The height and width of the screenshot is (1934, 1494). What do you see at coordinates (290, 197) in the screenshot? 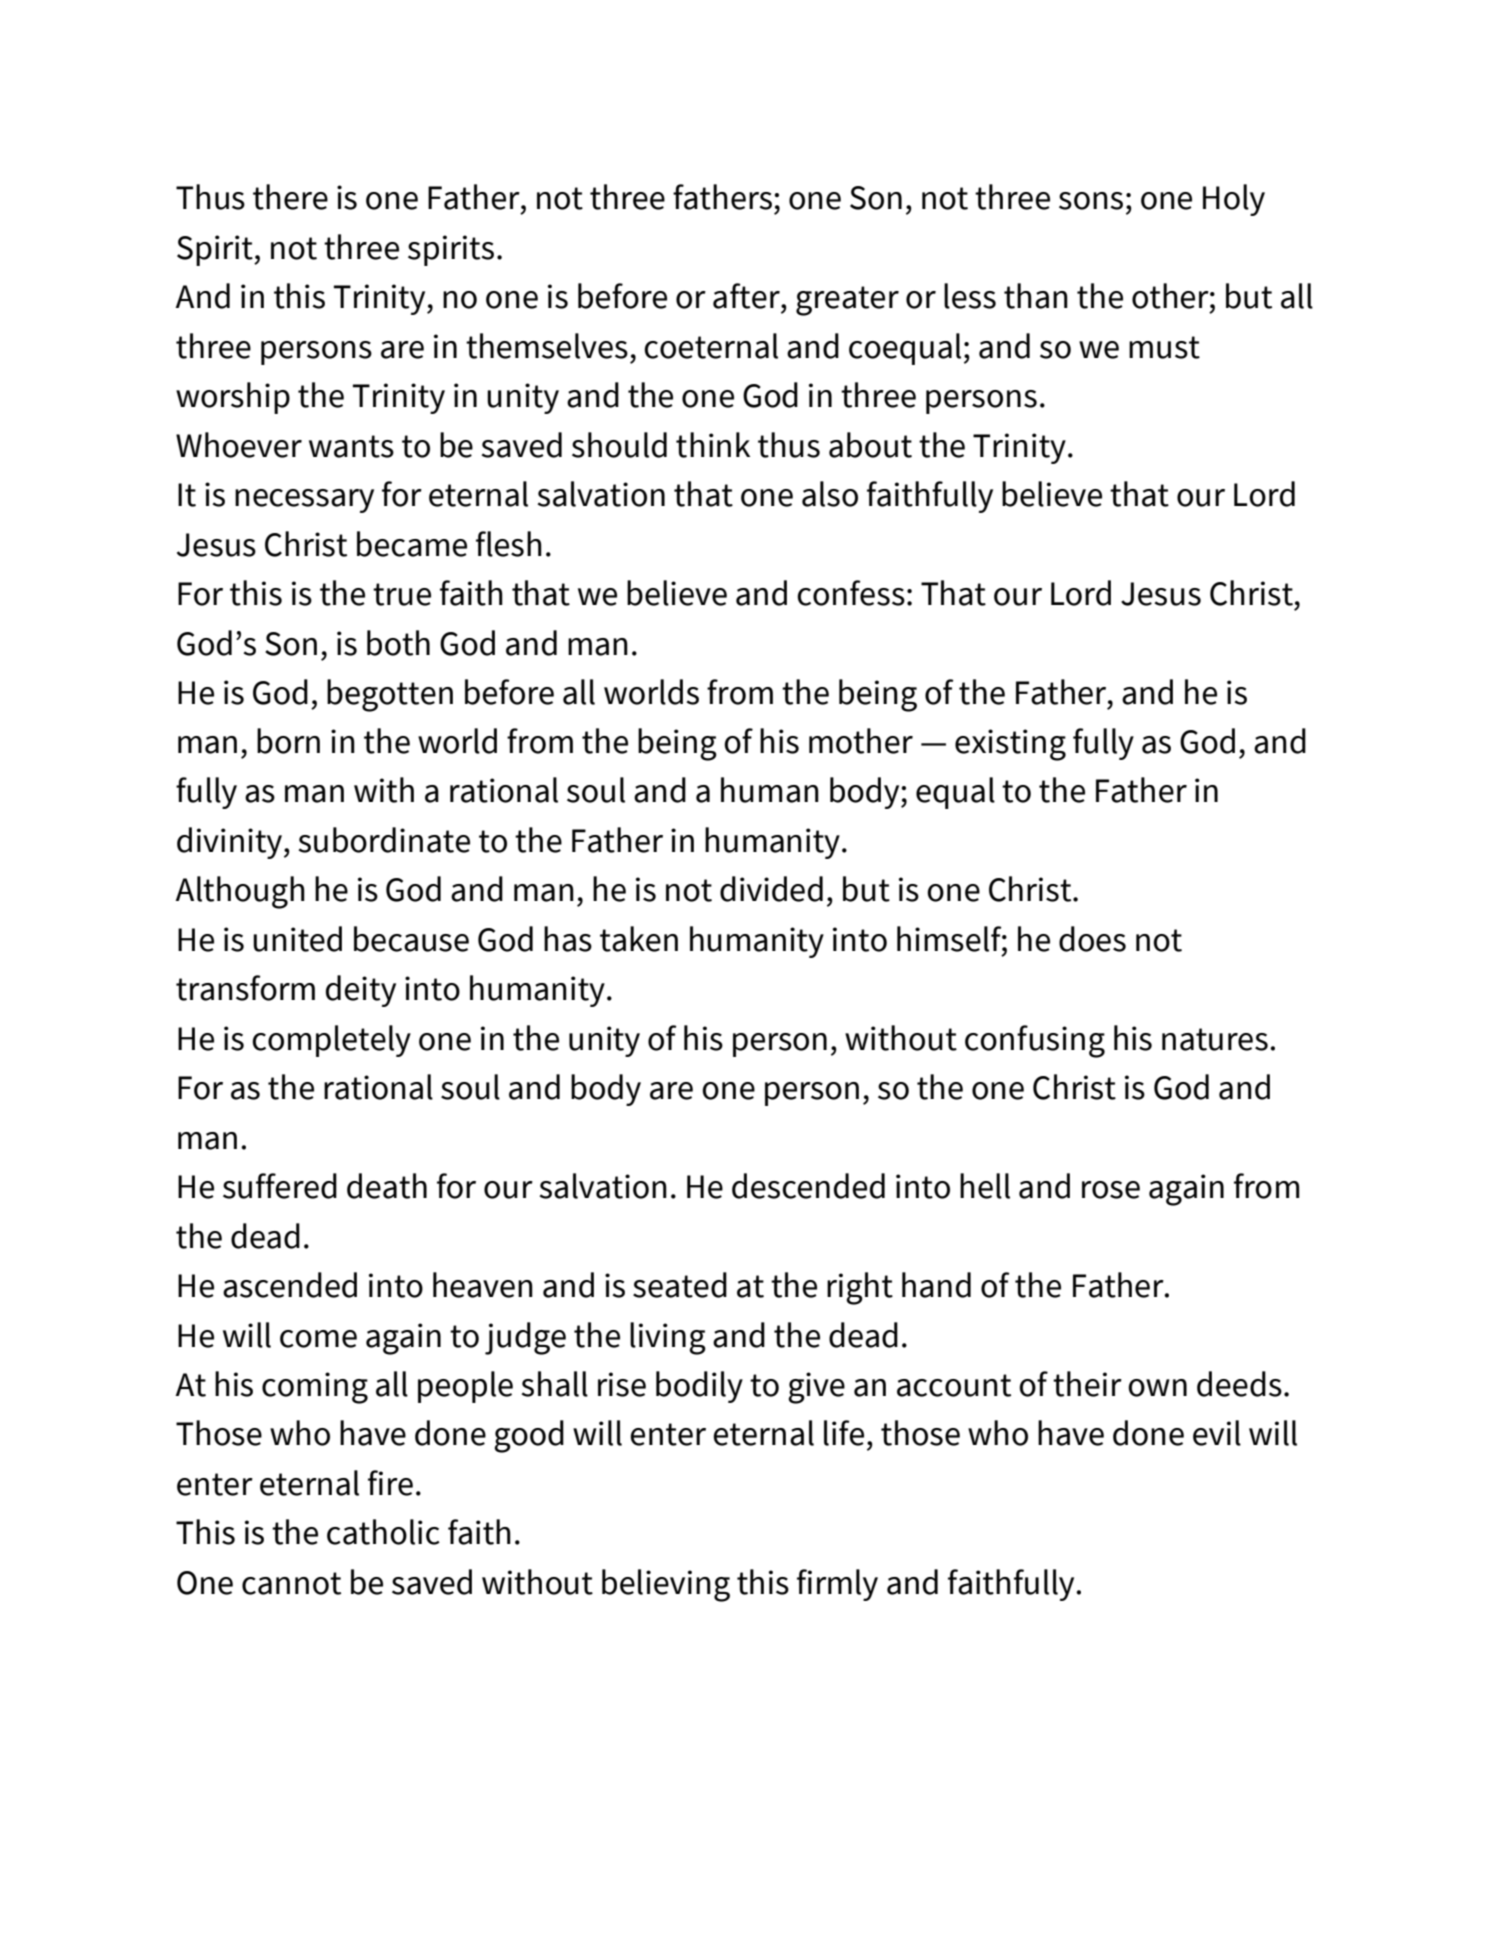
I see `there` at bounding box center [290, 197].
